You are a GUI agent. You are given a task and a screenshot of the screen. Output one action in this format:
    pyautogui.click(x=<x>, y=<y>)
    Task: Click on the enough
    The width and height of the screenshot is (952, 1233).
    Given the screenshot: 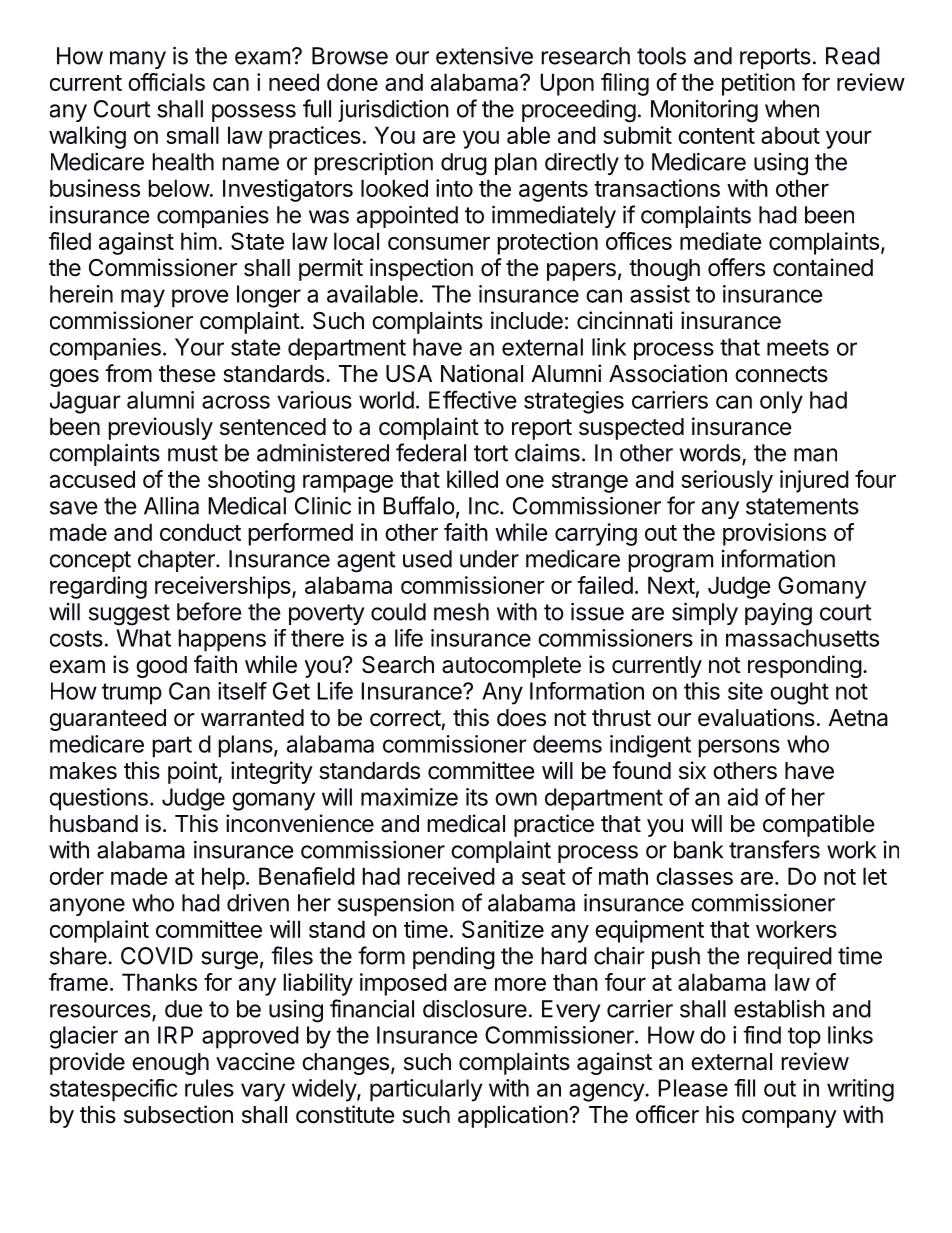 What is the action you would take?
    pyautogui.click(x=170, y=1064)
